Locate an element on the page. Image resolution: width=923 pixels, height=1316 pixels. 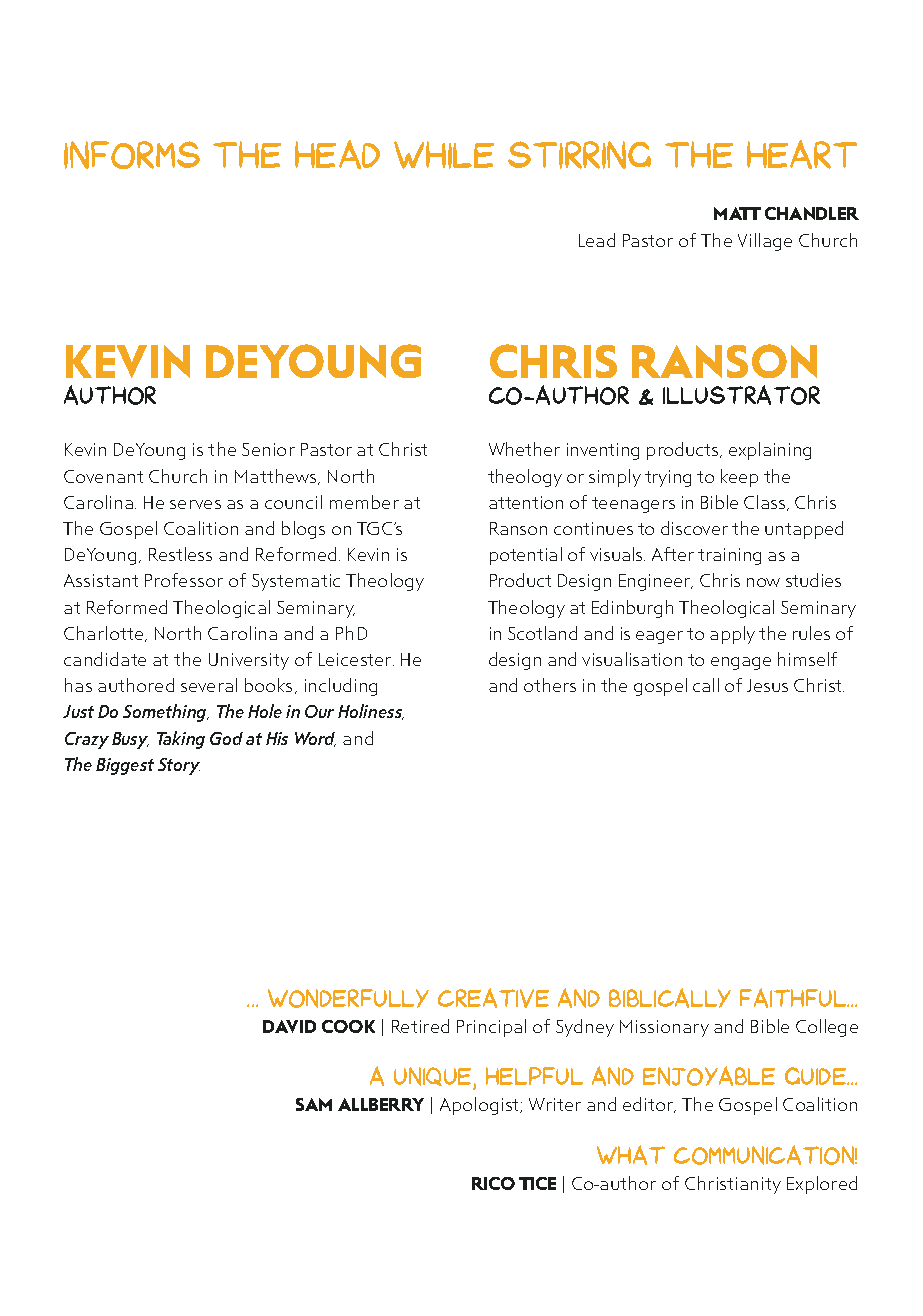
INFORMS is located at coordinates (132, 155).
